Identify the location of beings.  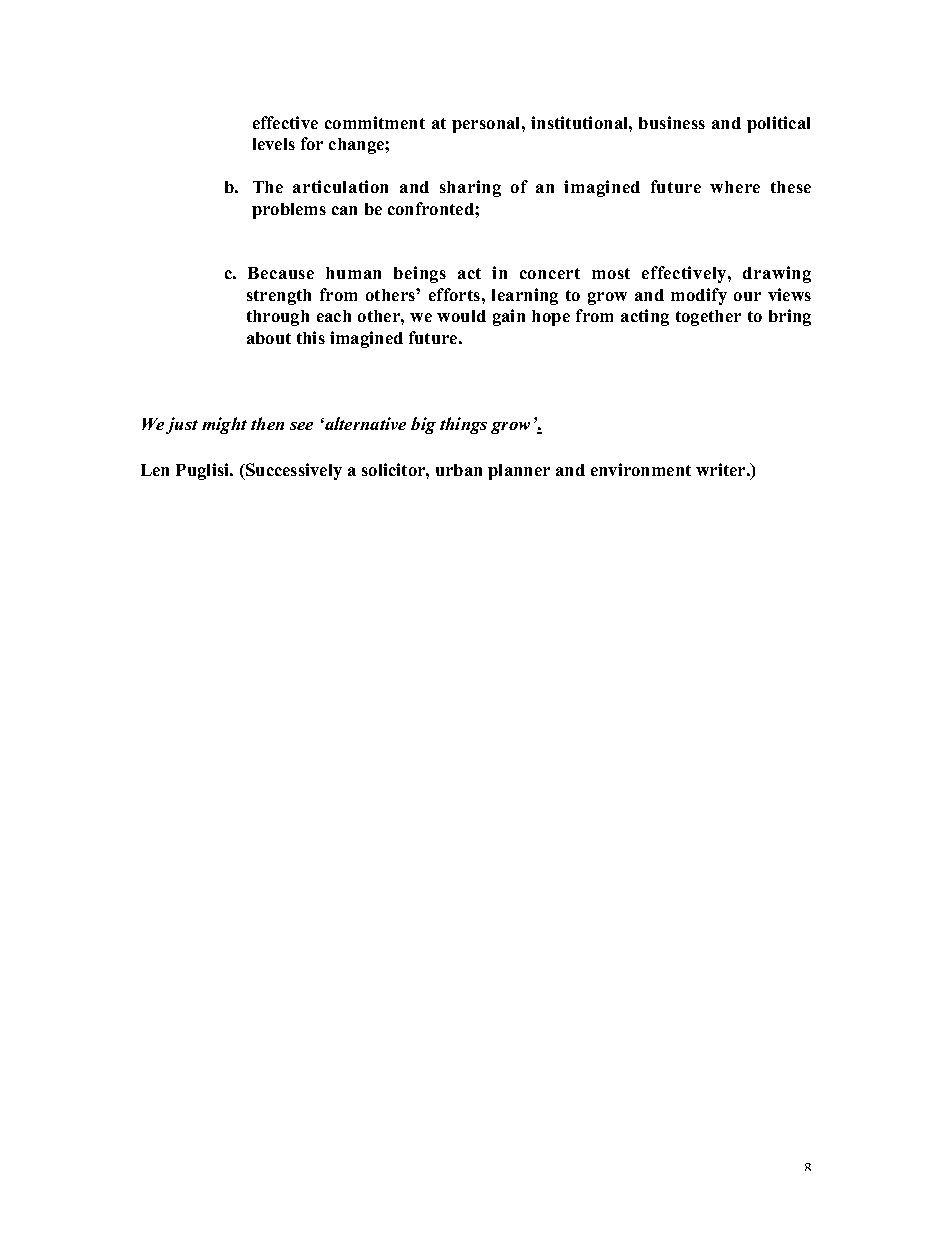
(420, 274).
